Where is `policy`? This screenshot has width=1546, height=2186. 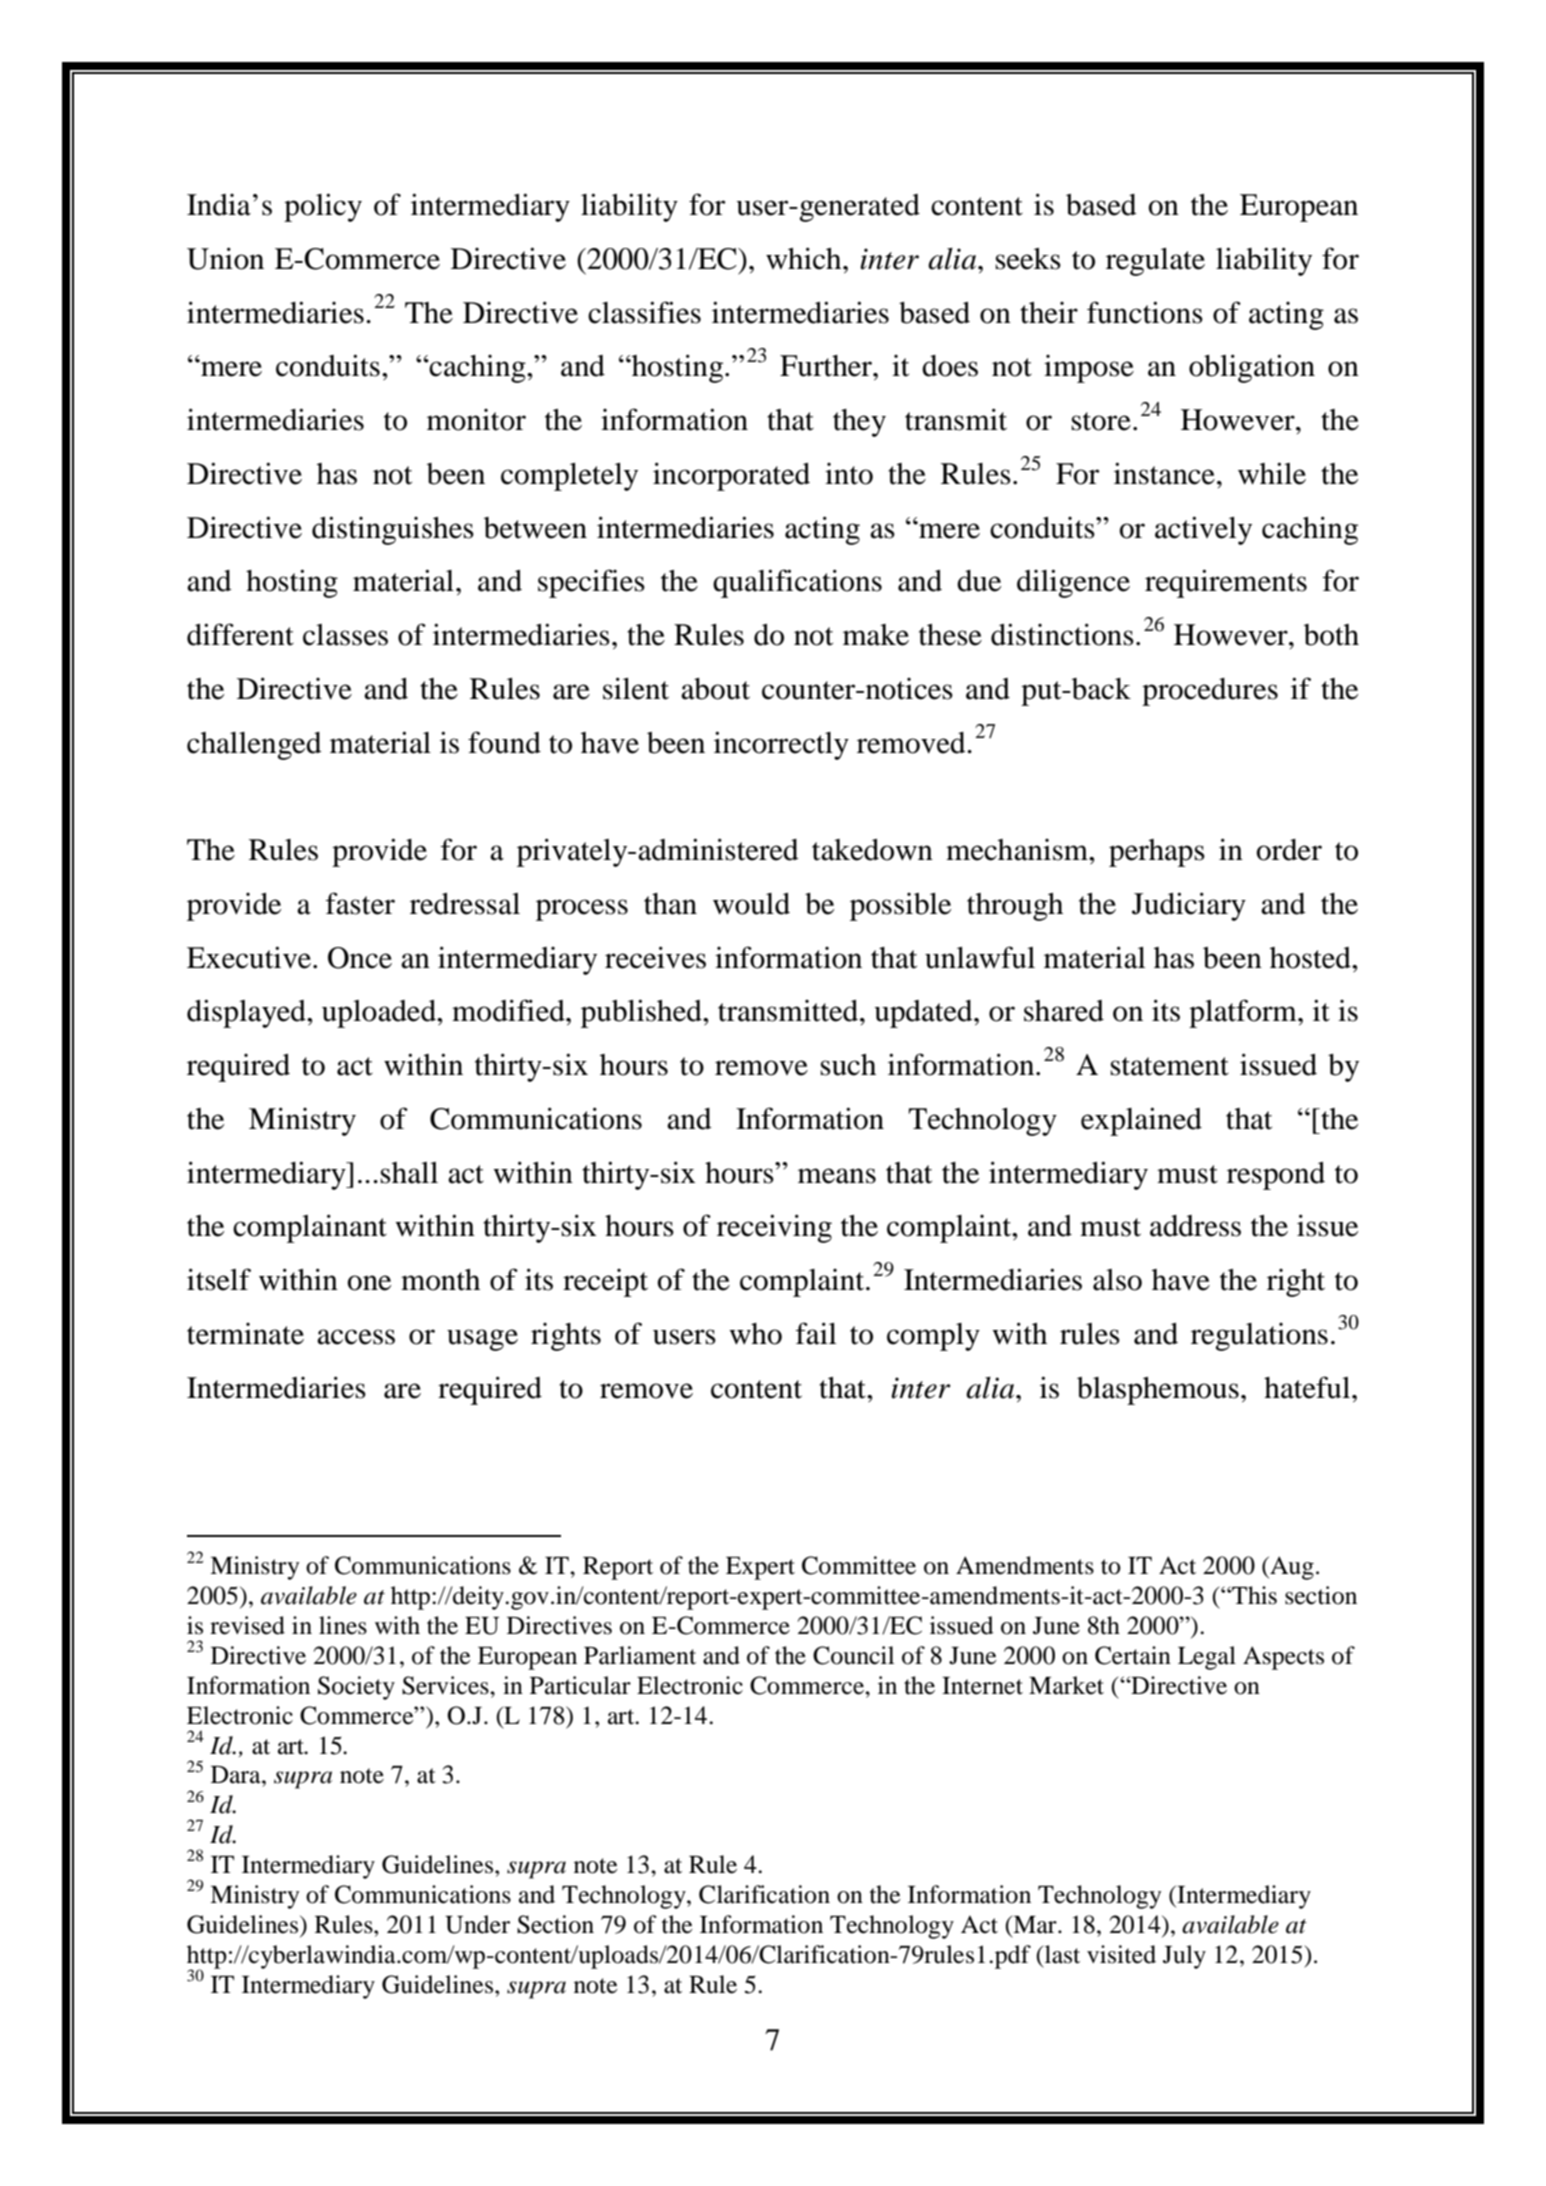 policy is located at coordinates (323, 207).
